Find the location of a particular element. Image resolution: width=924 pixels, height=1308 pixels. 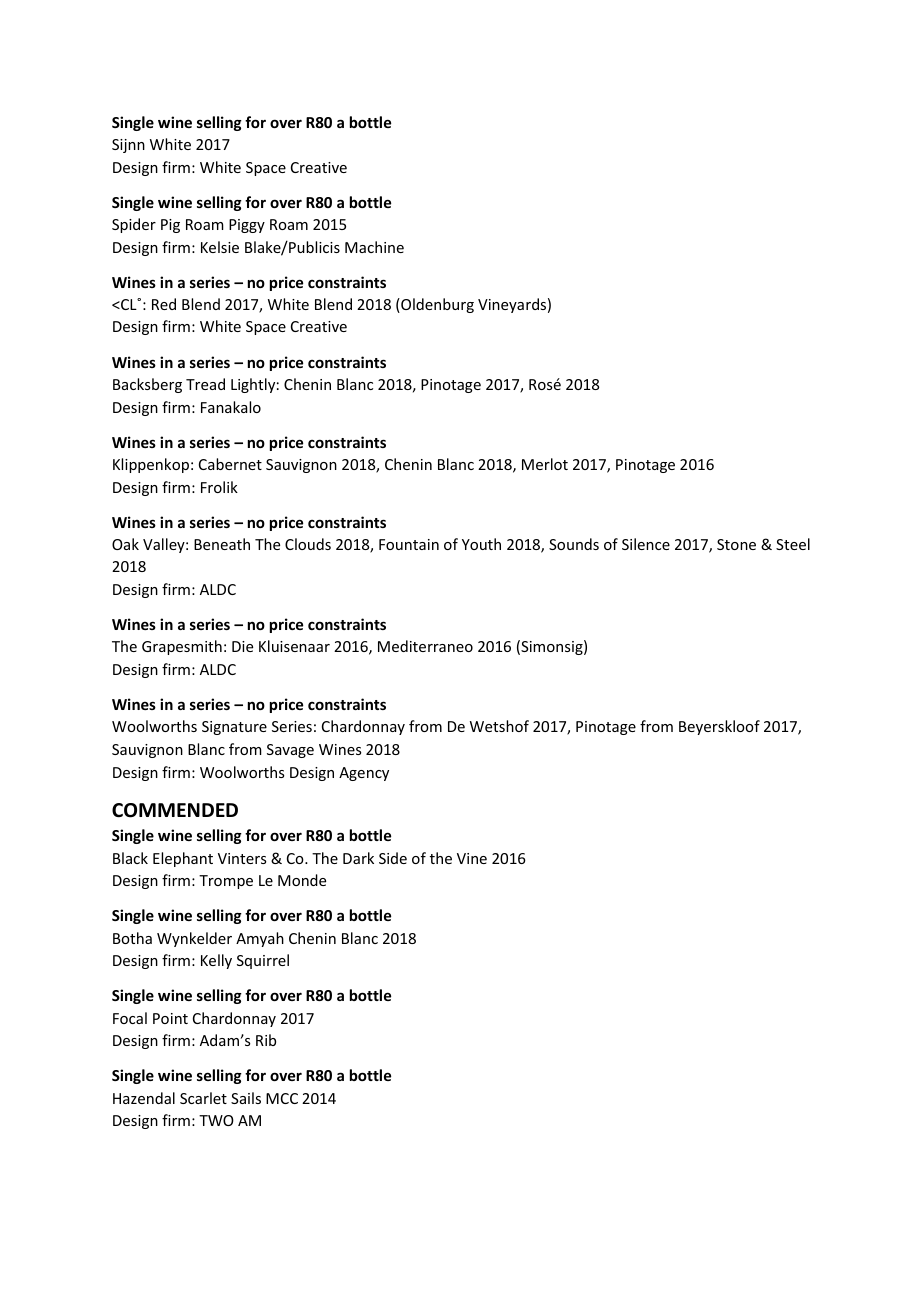

COMMENDED is located at coordinates (175, 810).
